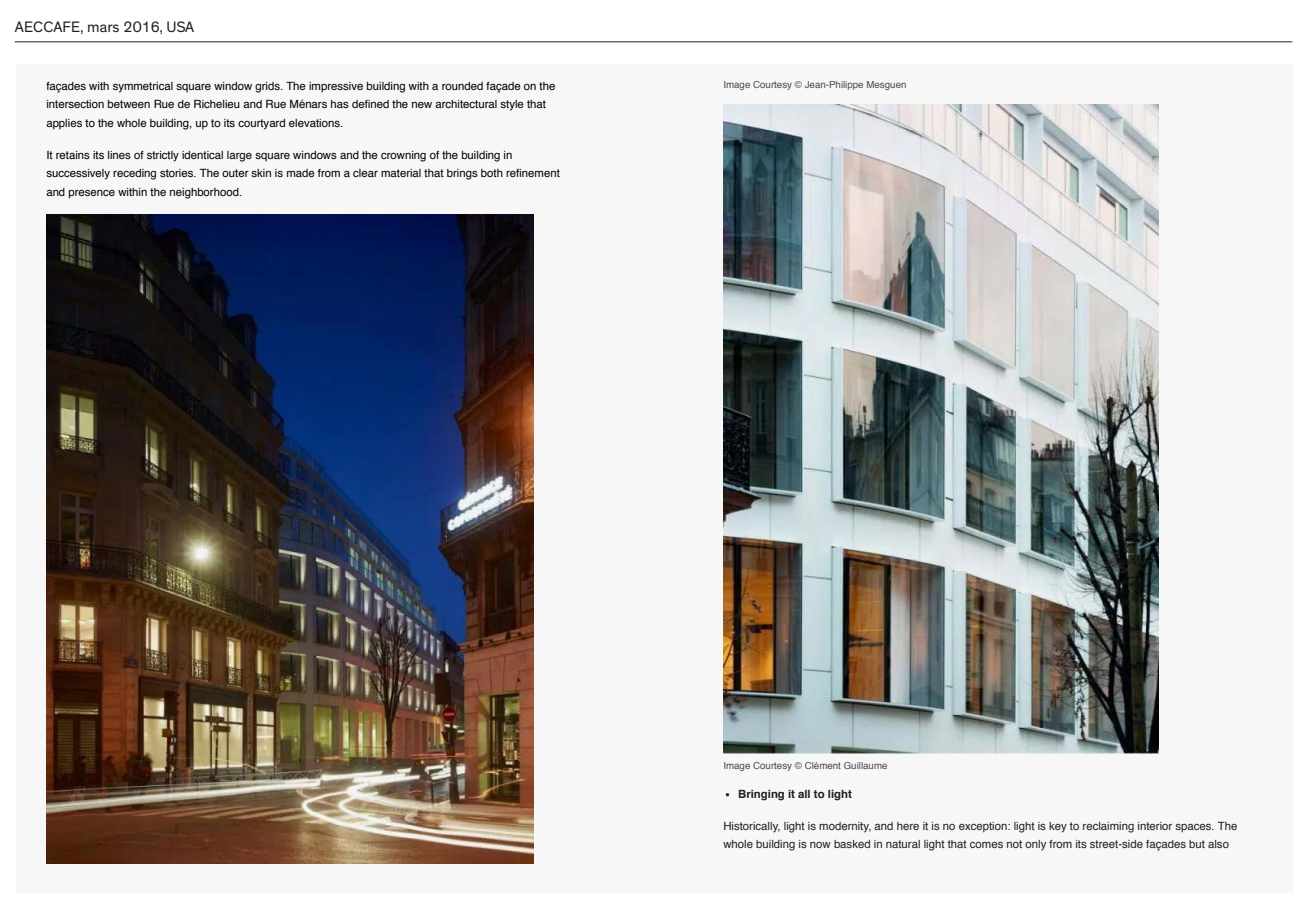  Describe the element at coordinates (180, 26) in the image. I see `USA` at that location.
